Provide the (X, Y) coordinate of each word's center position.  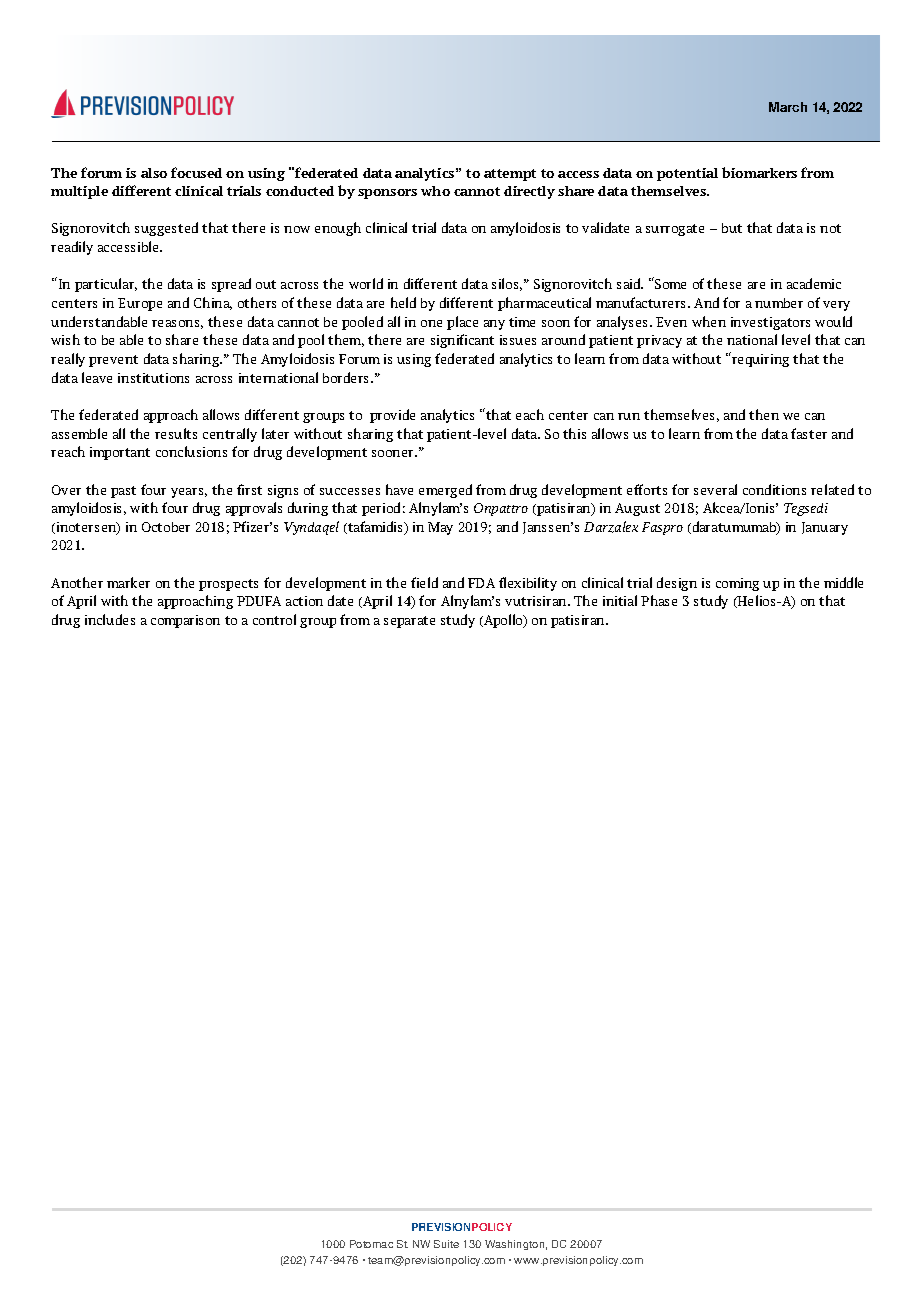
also (154, 173)
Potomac (371, 1244)
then (764, 414)
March (788, 107)
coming (737, 584)
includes (110, 619)
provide (392, 416)
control (274, 619)
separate (409, 622)
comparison (185, 621)
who (435, 191)
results (176, 433)
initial (620, 600)
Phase (659, 600)
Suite (446, 1244)
